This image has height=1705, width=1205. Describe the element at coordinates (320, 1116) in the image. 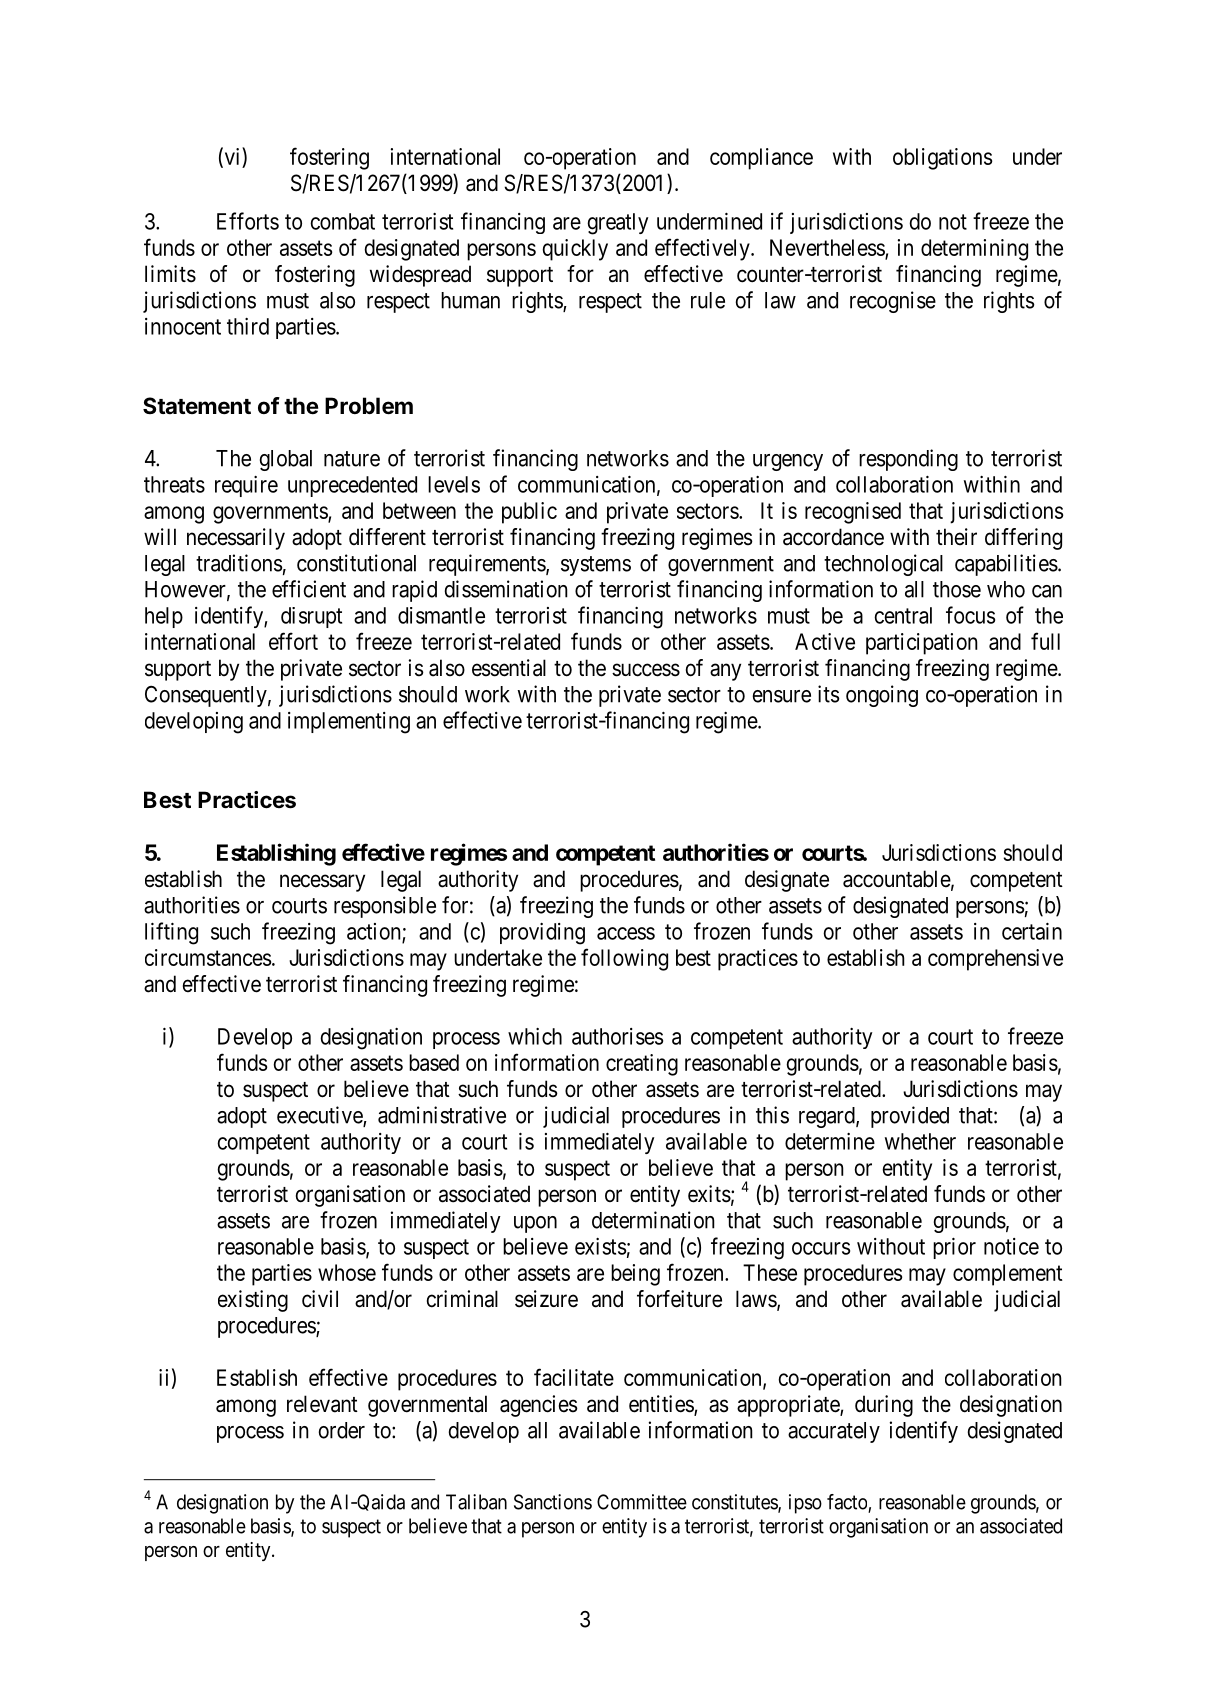

I see `executive` at that location.
